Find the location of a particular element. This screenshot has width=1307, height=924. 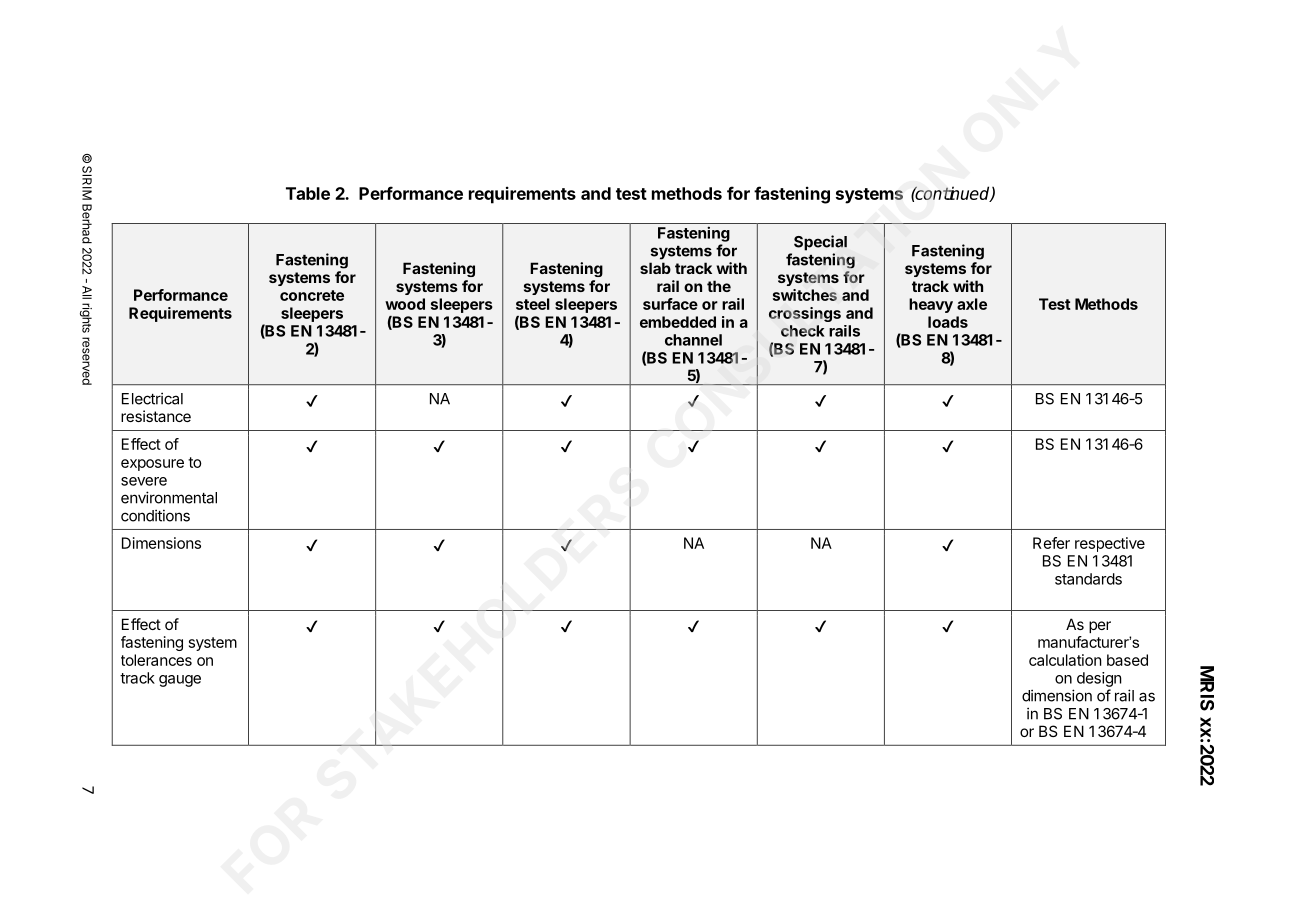

Table is located at coordinates (308, 193).
